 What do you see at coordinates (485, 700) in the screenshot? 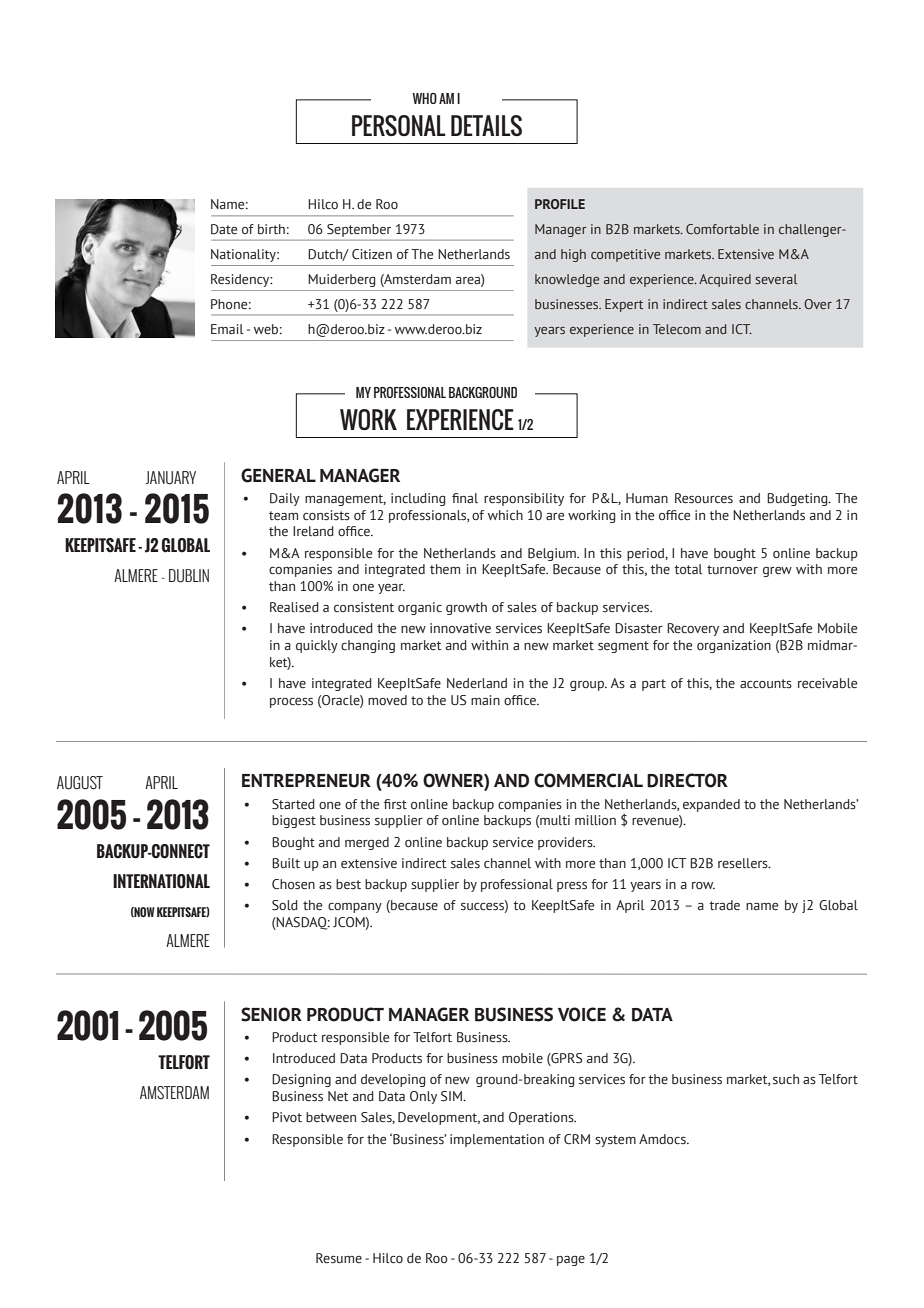
I see `main` at bounding box center [485, 700].
